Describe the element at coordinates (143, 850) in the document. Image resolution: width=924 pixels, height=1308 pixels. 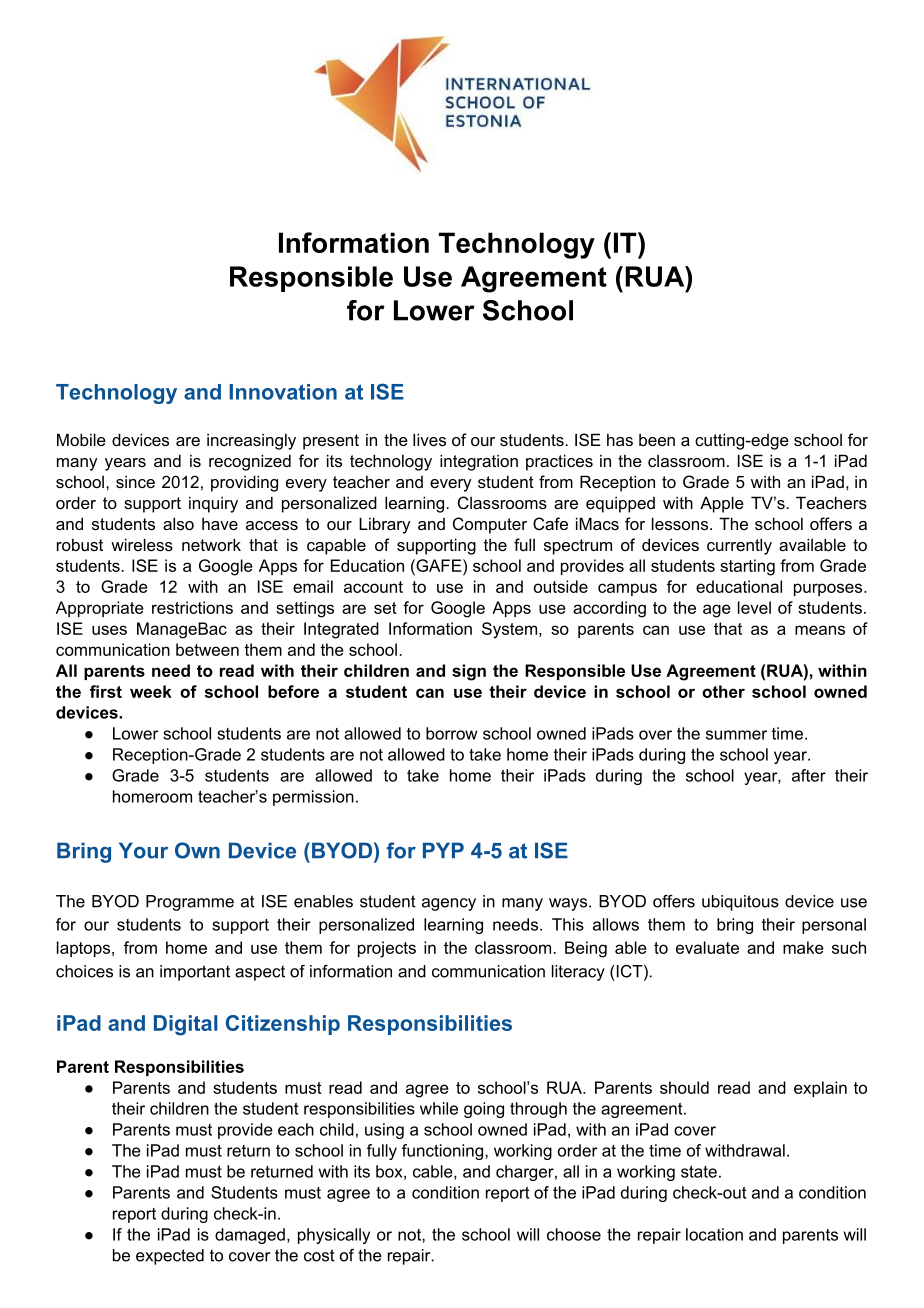
I see `Your` at that location.
